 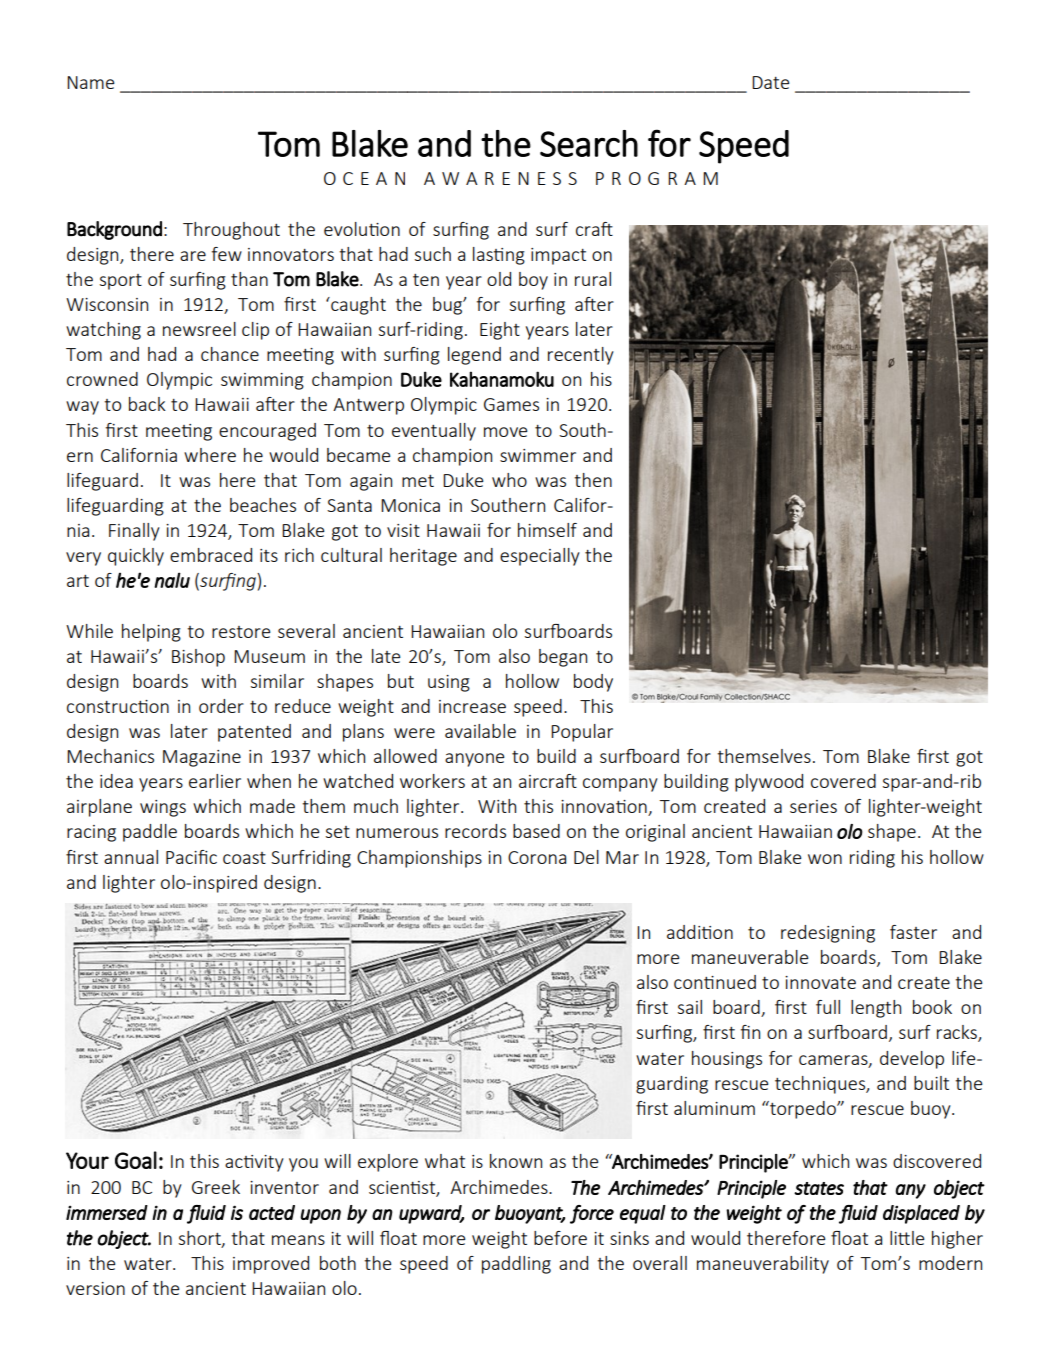 I want to click on short, so click(x=201, y=1239).
